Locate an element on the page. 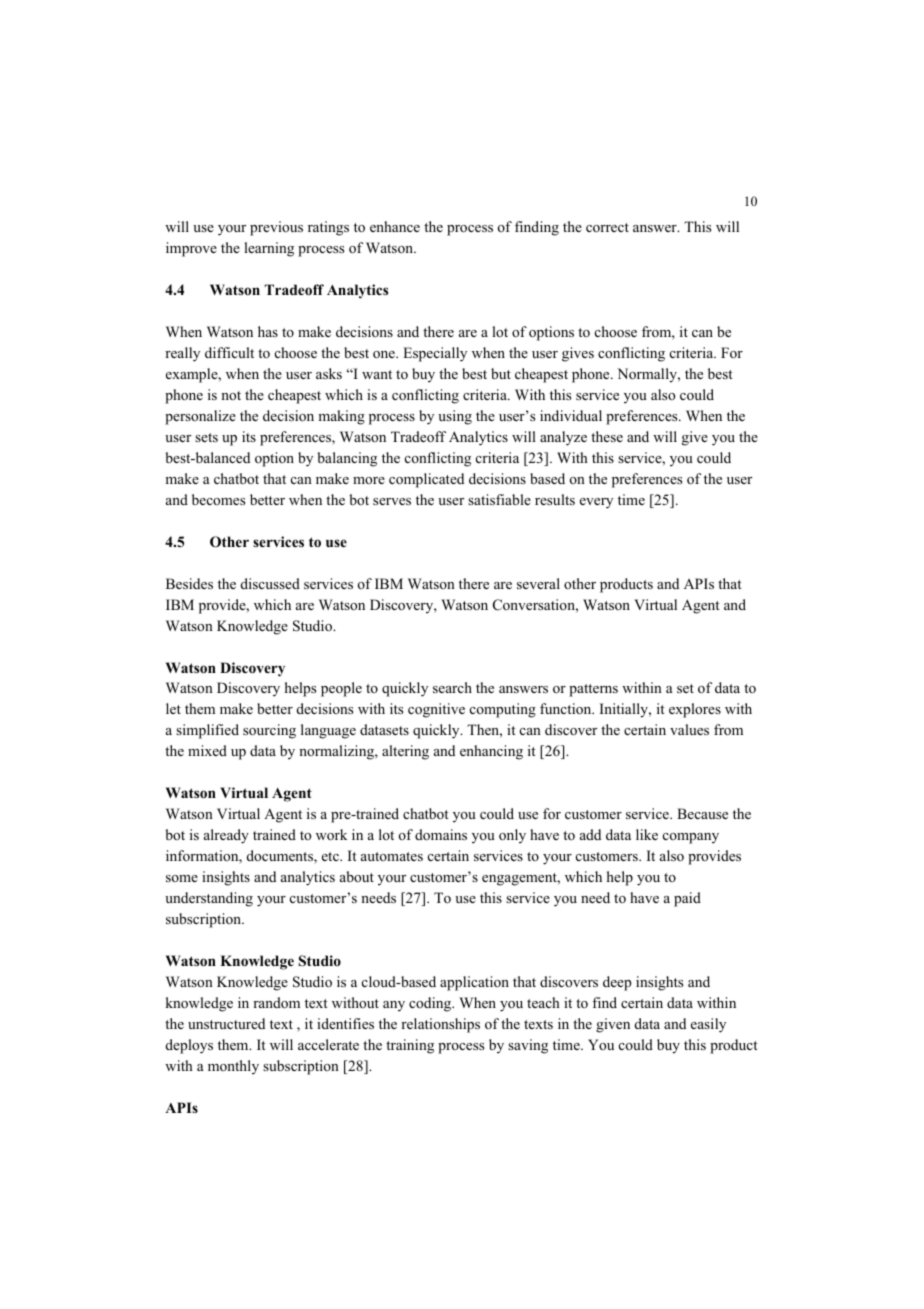  learning is located at coordinates (269, 249).
